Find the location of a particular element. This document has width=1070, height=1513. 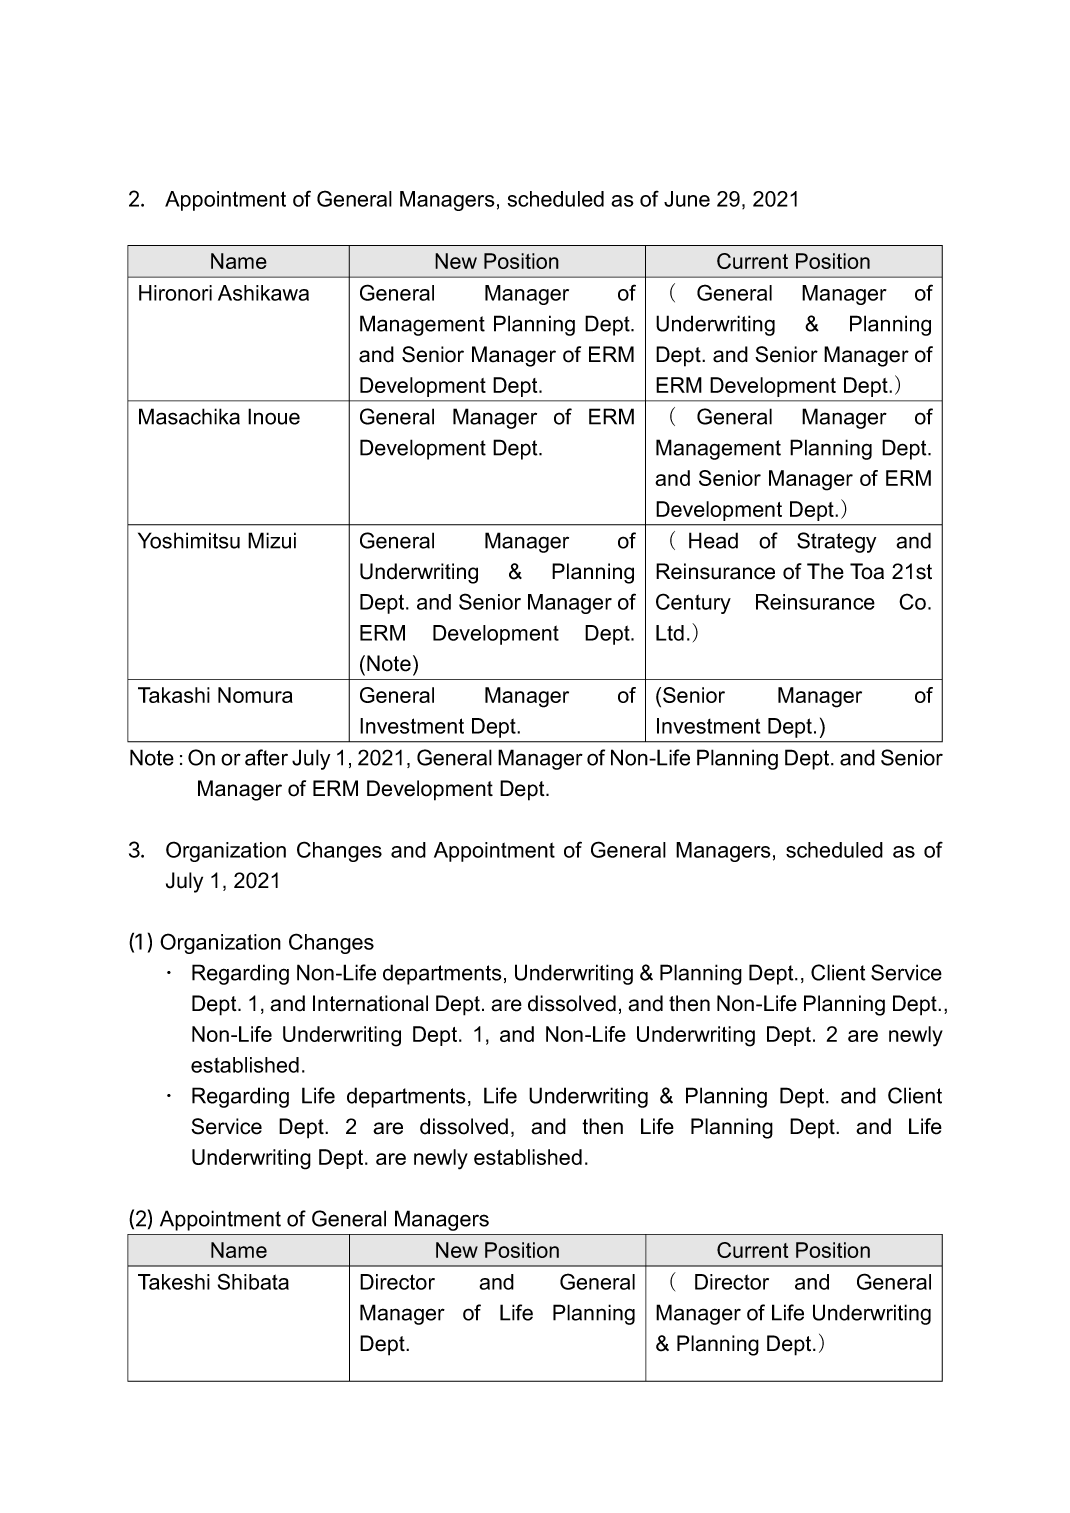

June is located at coordinates (687, 199).
